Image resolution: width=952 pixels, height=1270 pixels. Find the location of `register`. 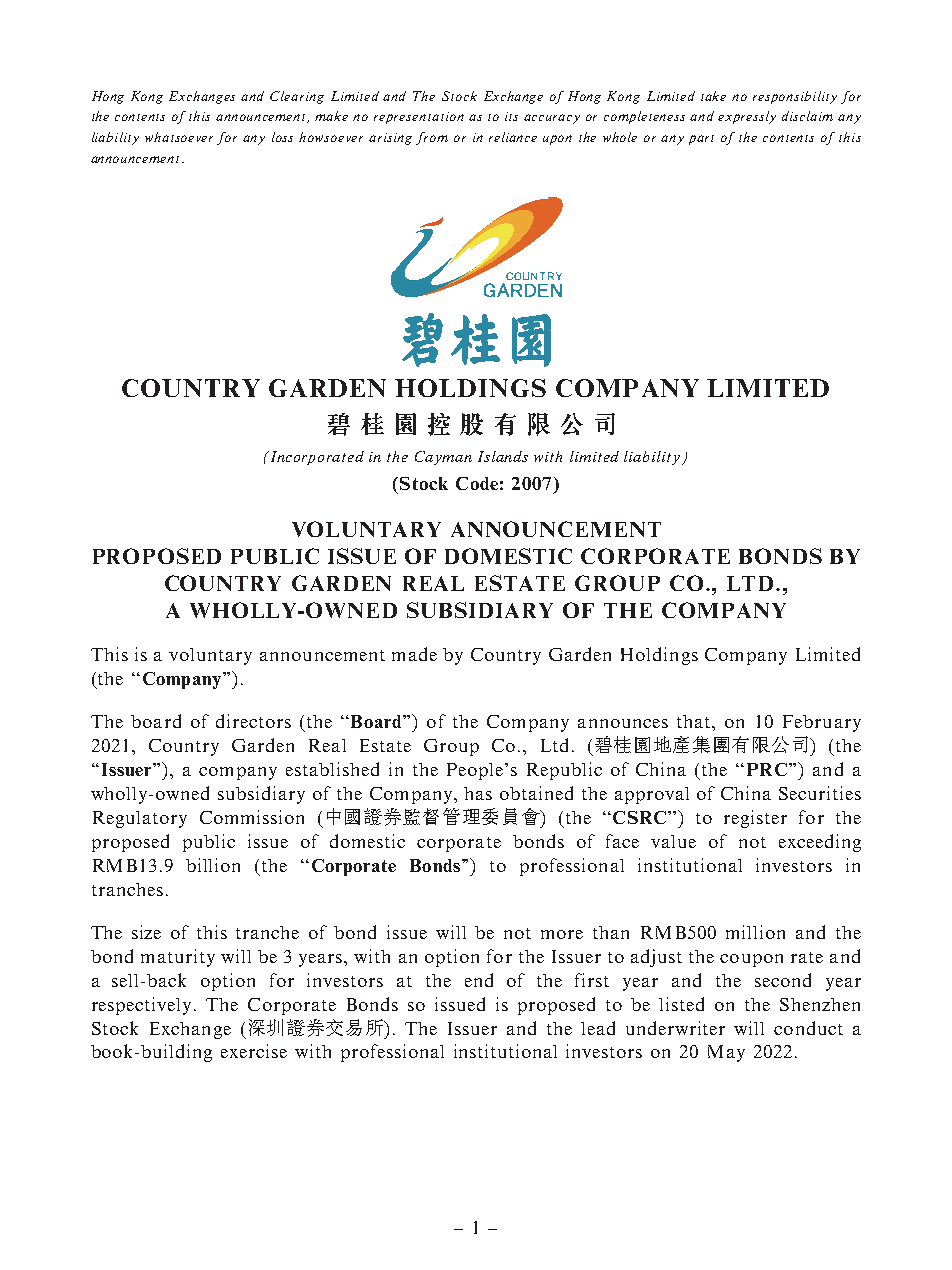

register is located at coordinates (755, 819).
